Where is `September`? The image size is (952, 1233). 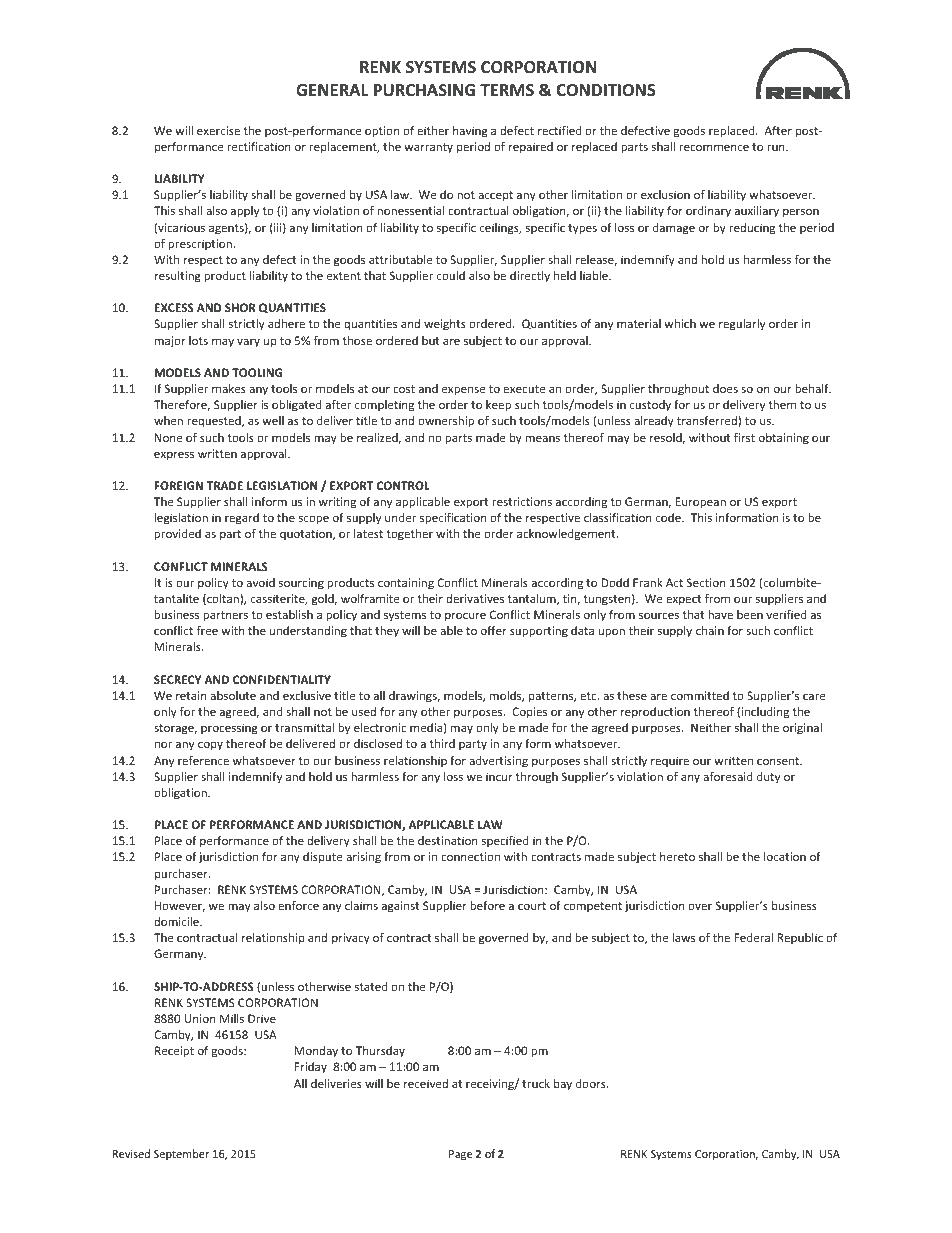
September is located at coordinates (181, 1154).
